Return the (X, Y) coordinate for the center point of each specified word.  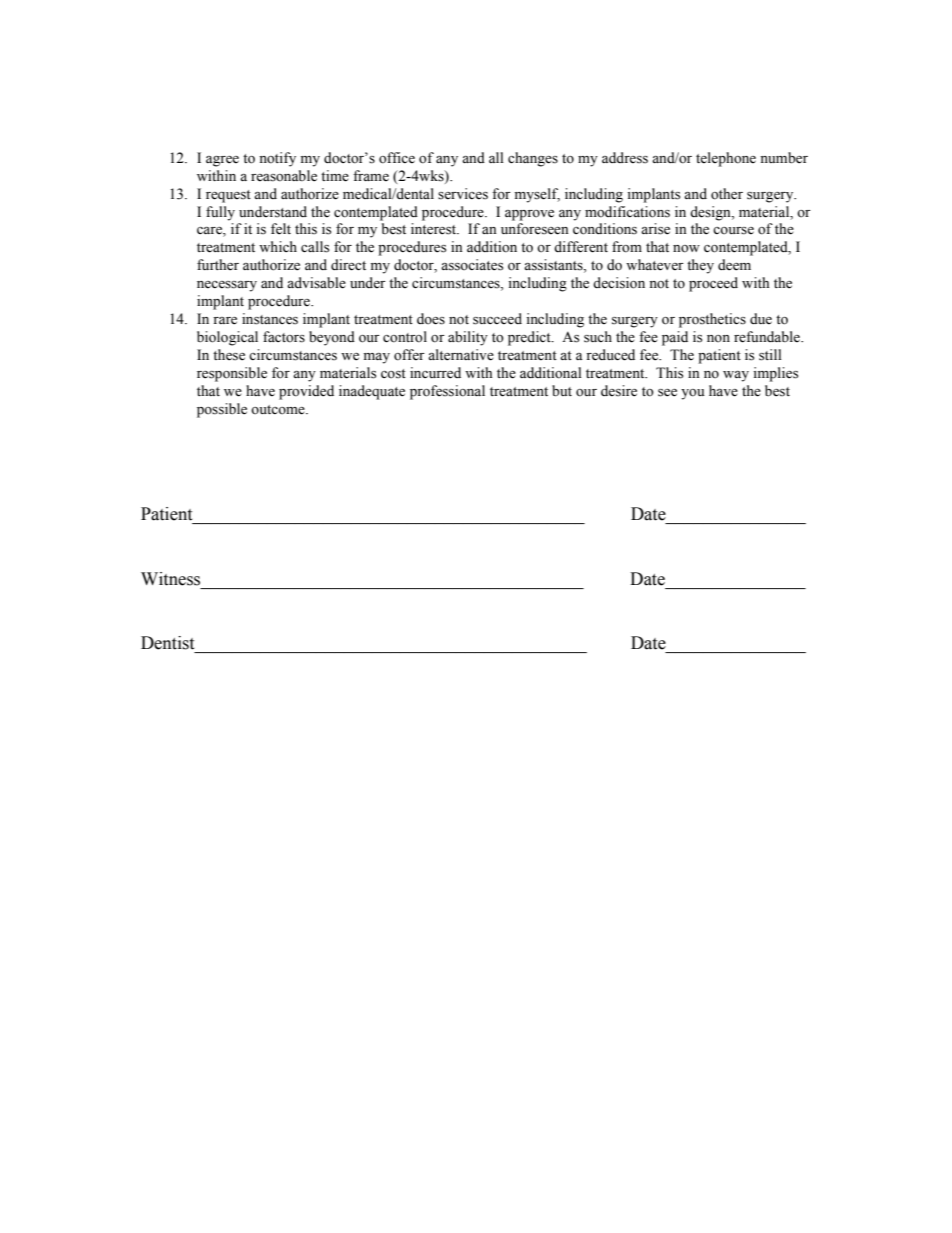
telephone (726, 159)
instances (270, 319)
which (278, 246)
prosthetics (712, 320)
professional (447, 392)
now (686, 249)
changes (533, 159)
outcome (279, 410)
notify (277, 159)
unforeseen (535, 229)
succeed (497, 319)
